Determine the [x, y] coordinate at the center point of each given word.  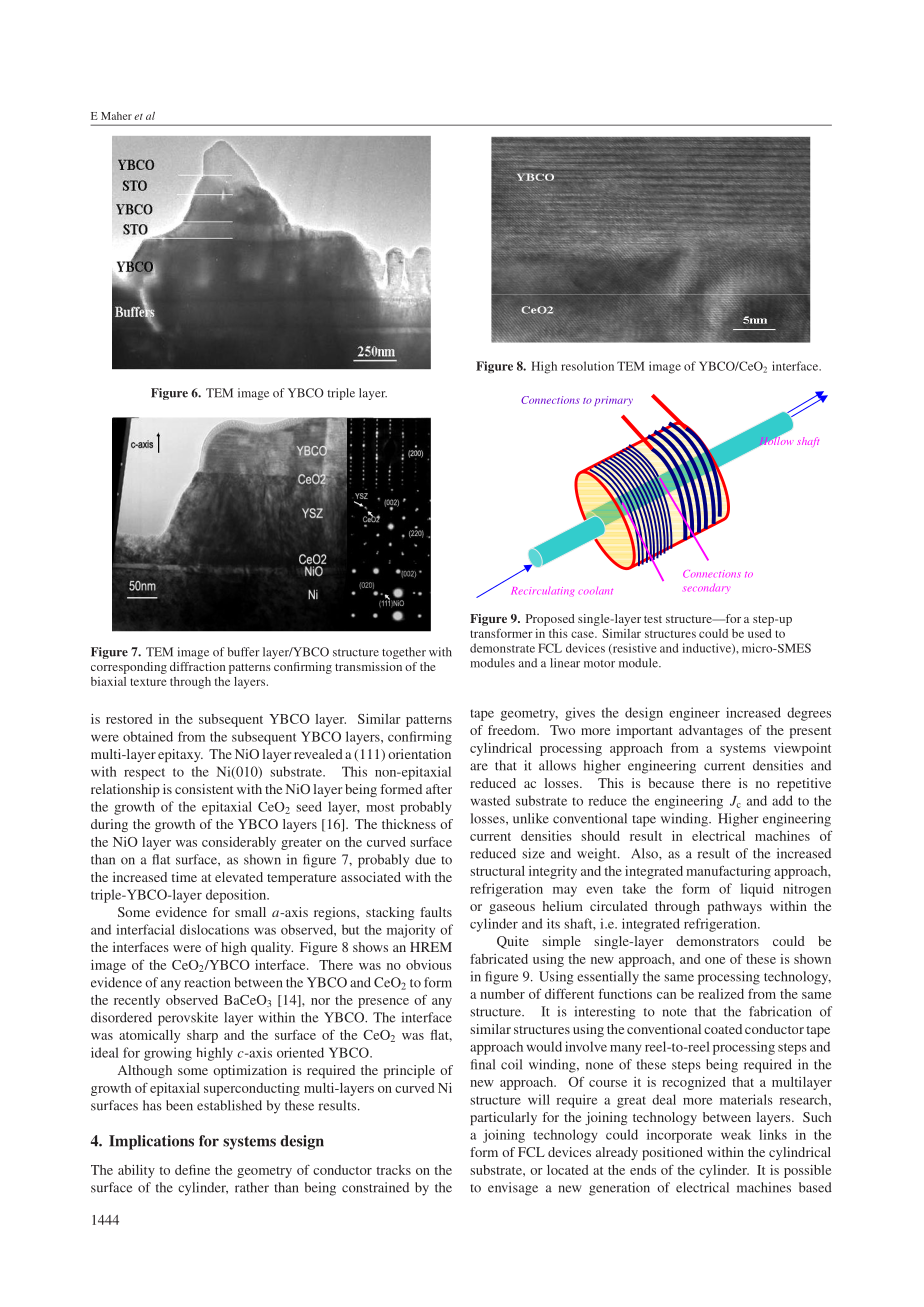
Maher [116, 116]
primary [613, 401]
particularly [503, 1118]
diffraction [197, 666]
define [192, 1169]
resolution [587, 366]
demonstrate [502, 648]
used [760, 633]
